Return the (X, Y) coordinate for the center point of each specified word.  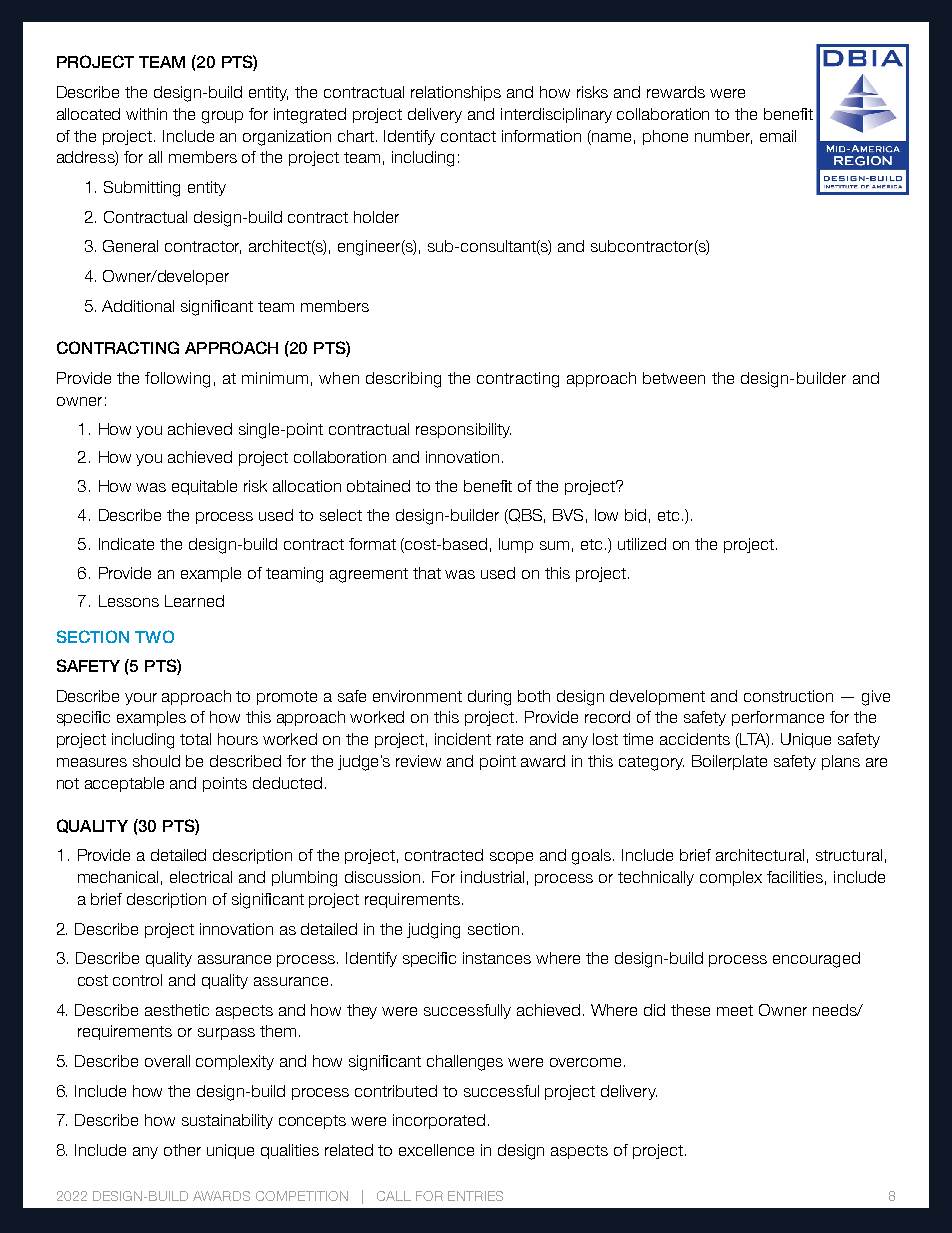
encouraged (816, 960)
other (182, 1150)
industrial (492, 877)
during (489, 698)
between (674, 378)
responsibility (463, 430)
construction (788, 696)
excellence (436, 1150)
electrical (201, 877)
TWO (154, 636)
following (177, 380)
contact (468, 136)
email (778, 136)
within (146, 114)
